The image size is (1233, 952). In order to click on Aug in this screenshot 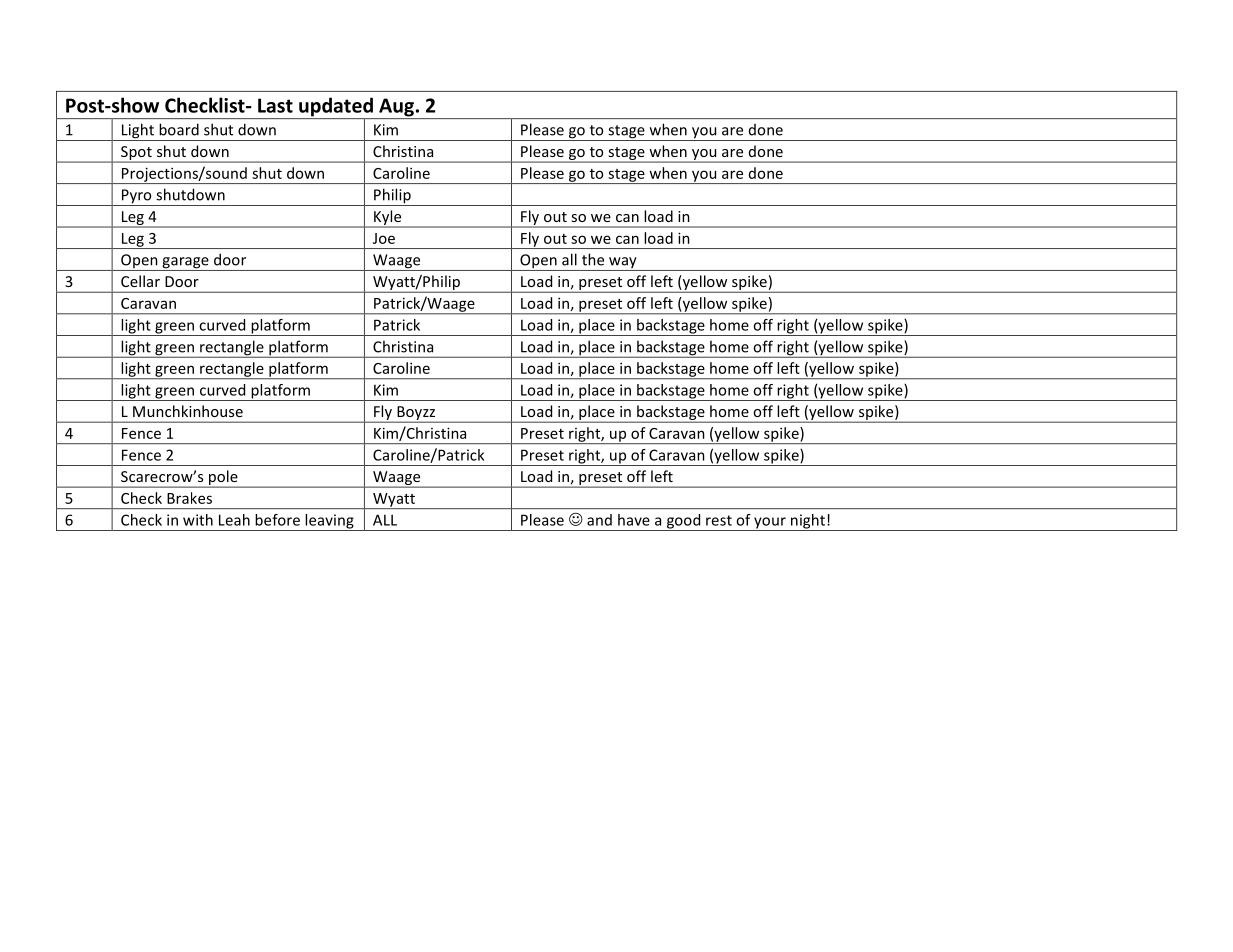, I will do `click(396, 108)`.
